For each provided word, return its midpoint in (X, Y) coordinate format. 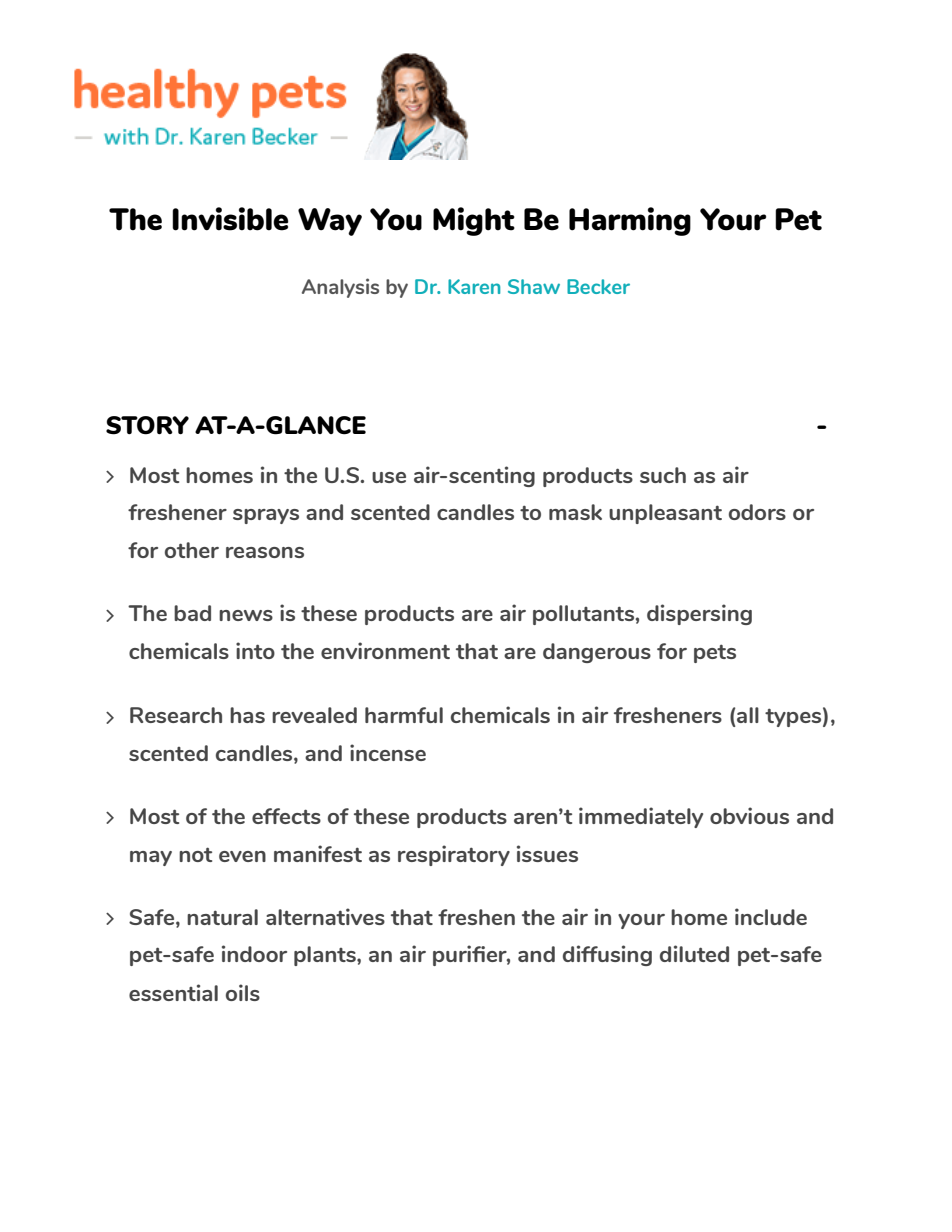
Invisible (230, 219)
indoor (254, 953)
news (246, 615)
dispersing (699, 614)
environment (385, 650)
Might (474, 221)
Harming (630, 221)
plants (326, 956)
